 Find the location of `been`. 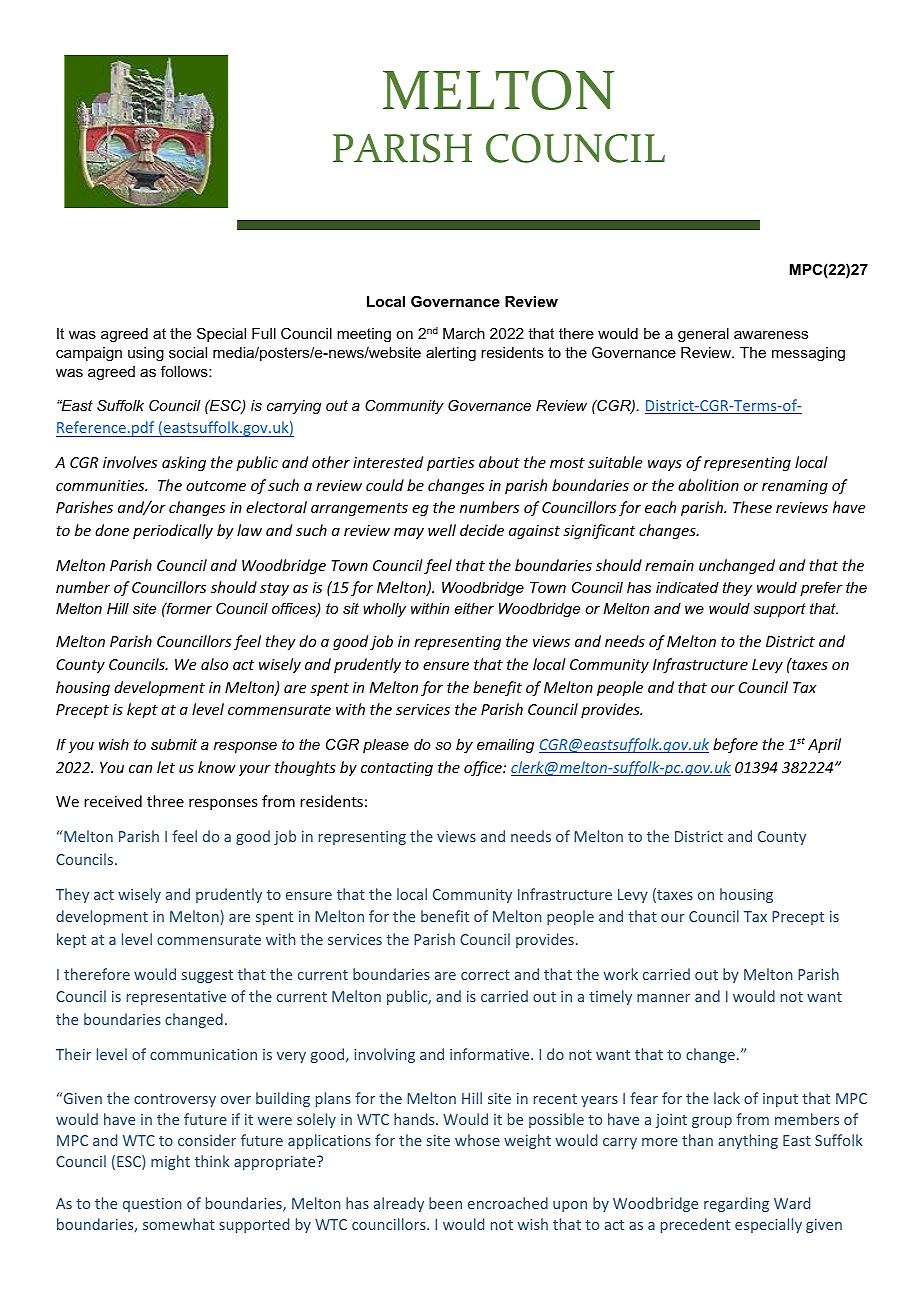

been is located at coordinates (445, 1203).
